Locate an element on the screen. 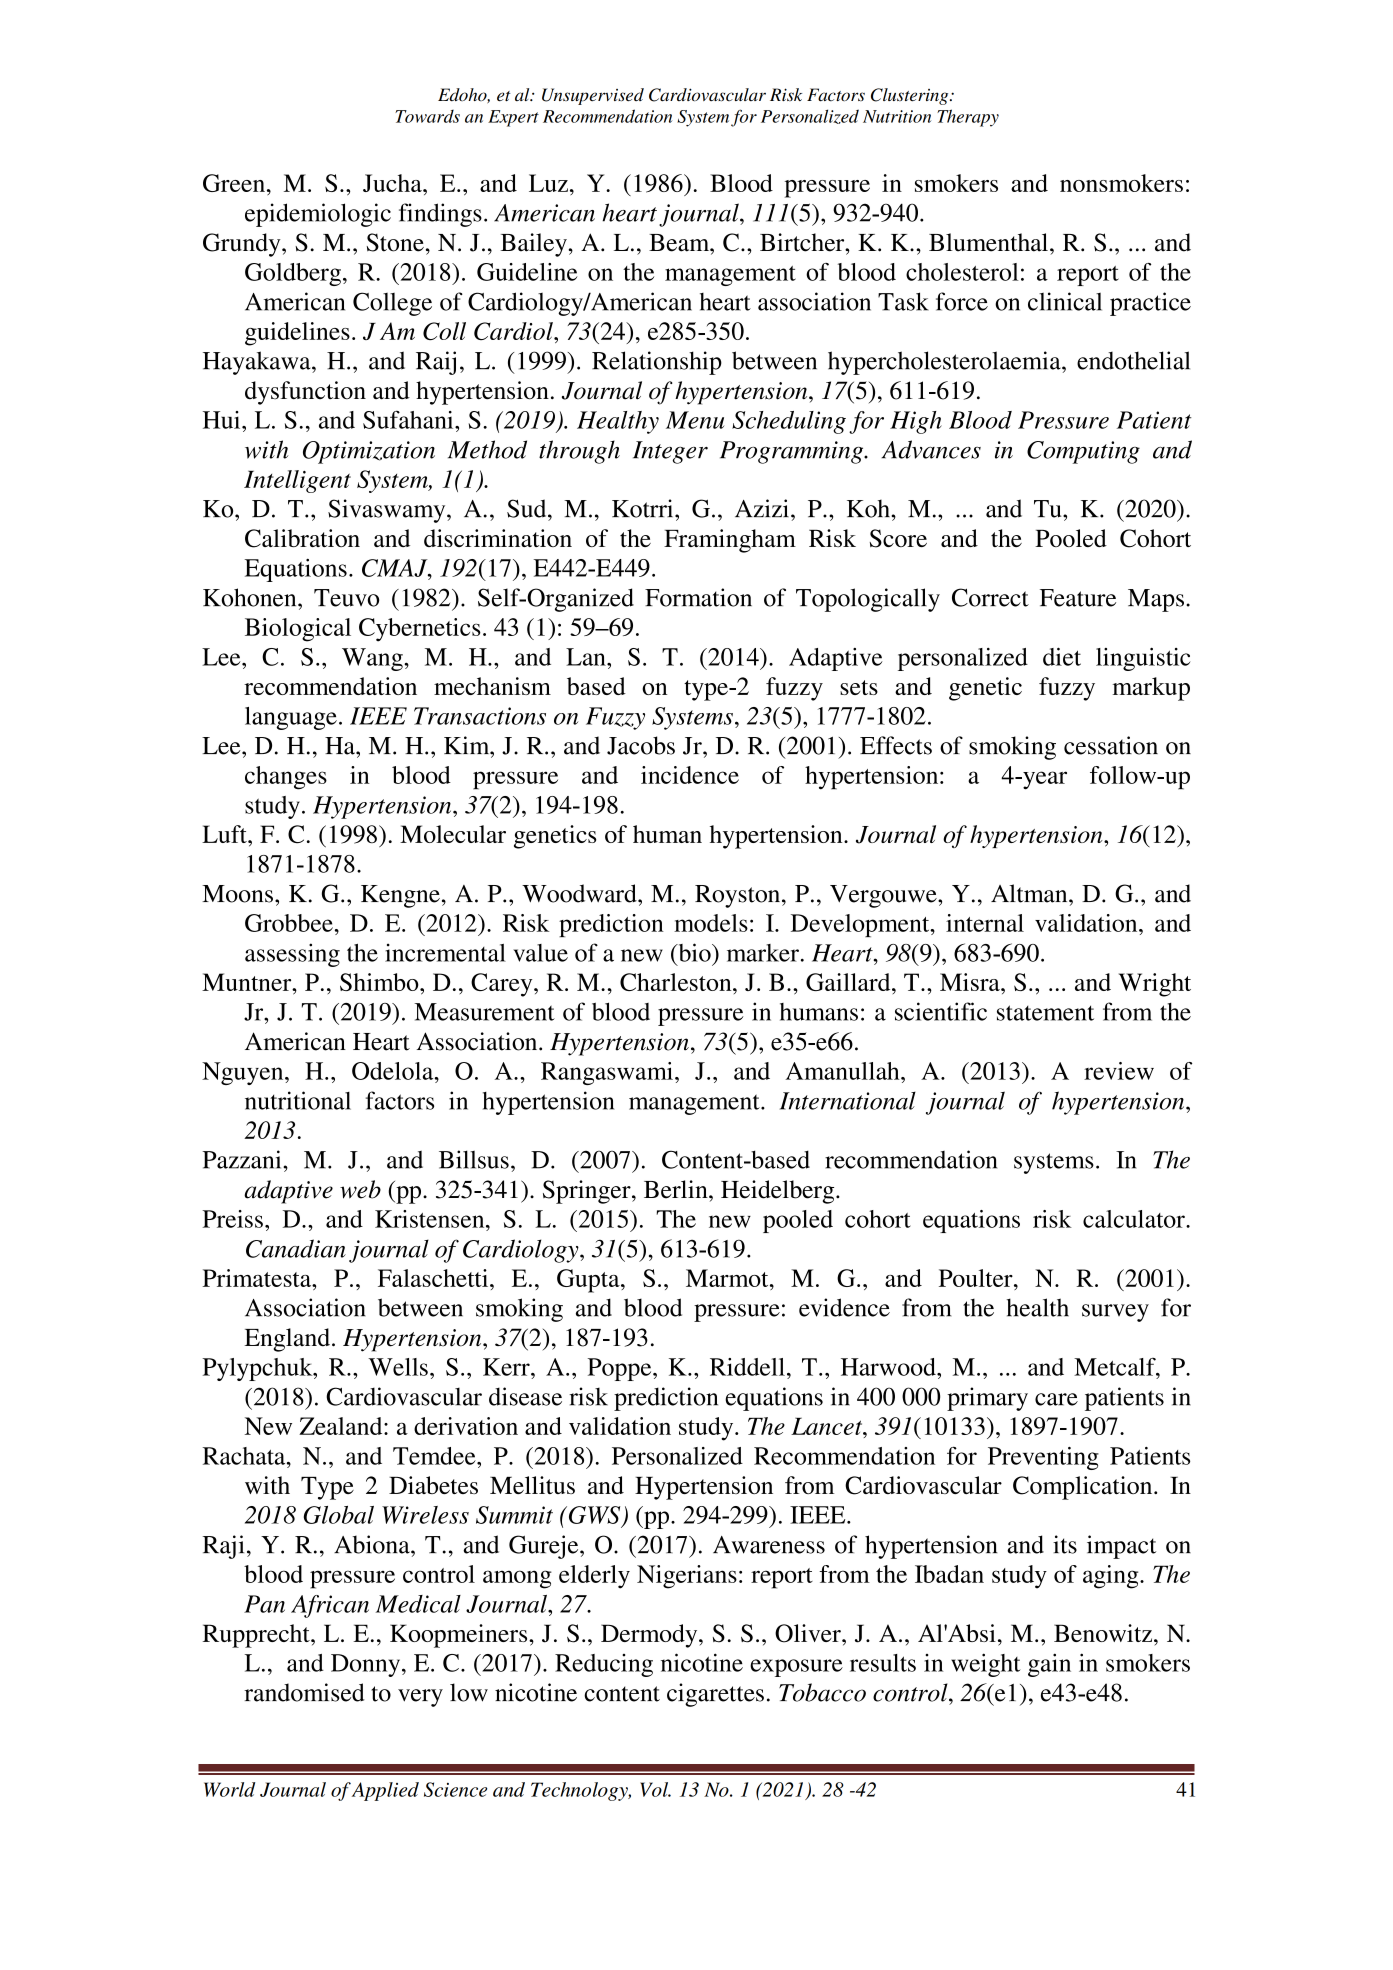 The image size is (1393, 1970). epidemiologic is located at coordinates (318, 215).
